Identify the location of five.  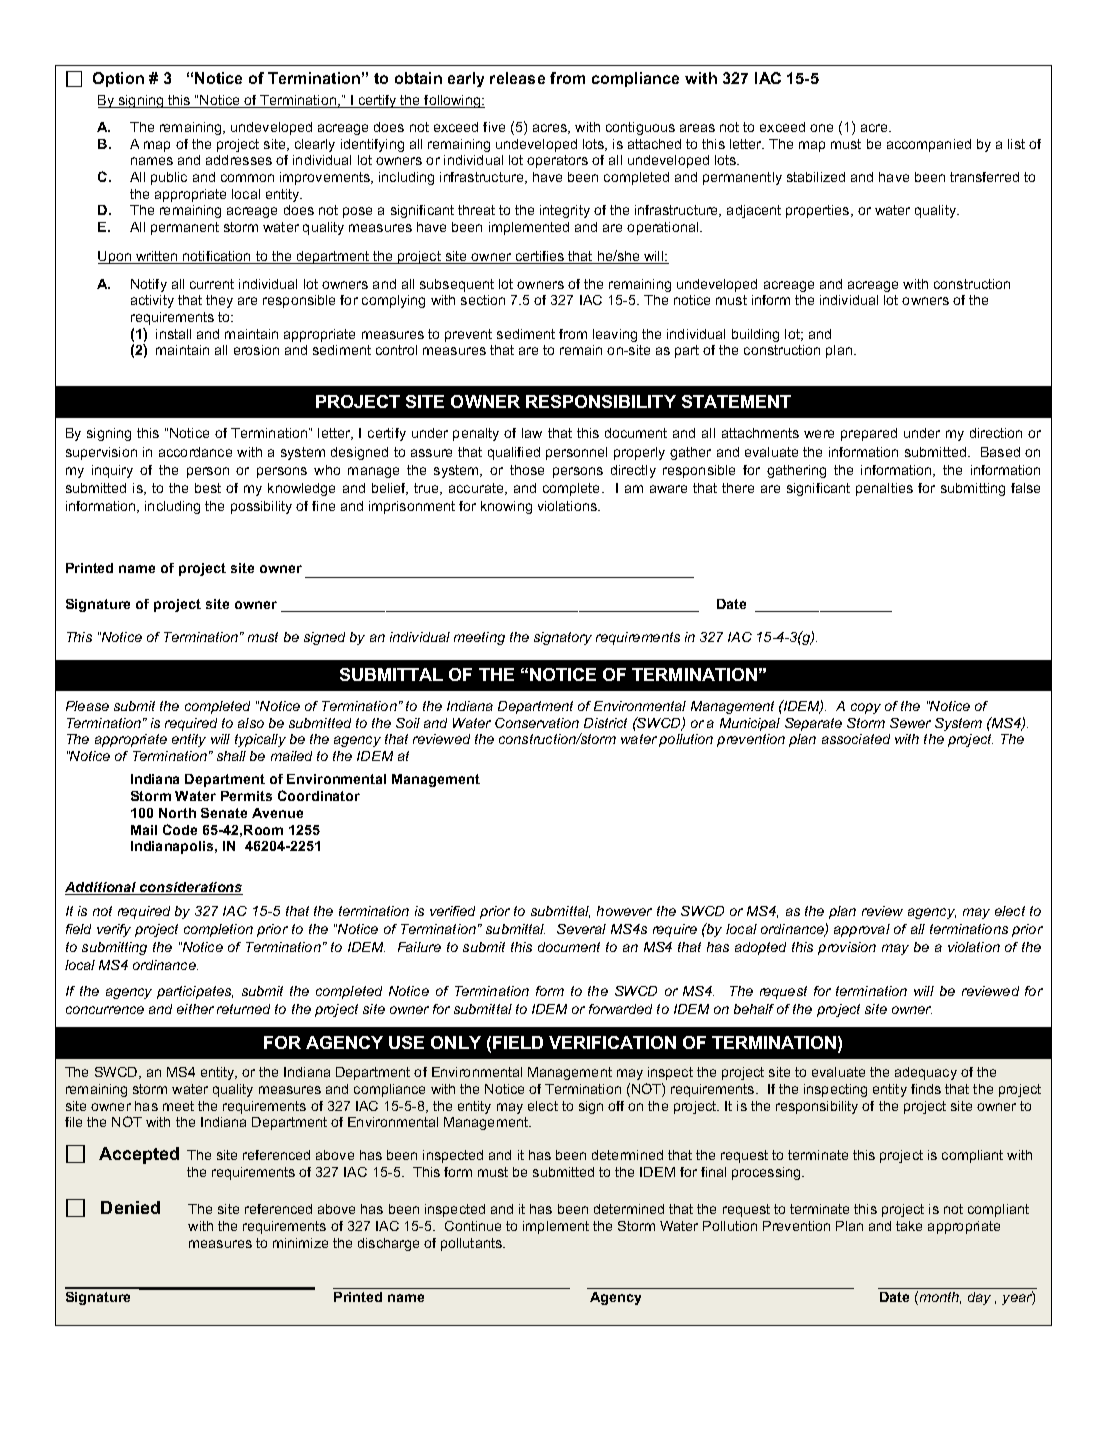
(494, 127).
